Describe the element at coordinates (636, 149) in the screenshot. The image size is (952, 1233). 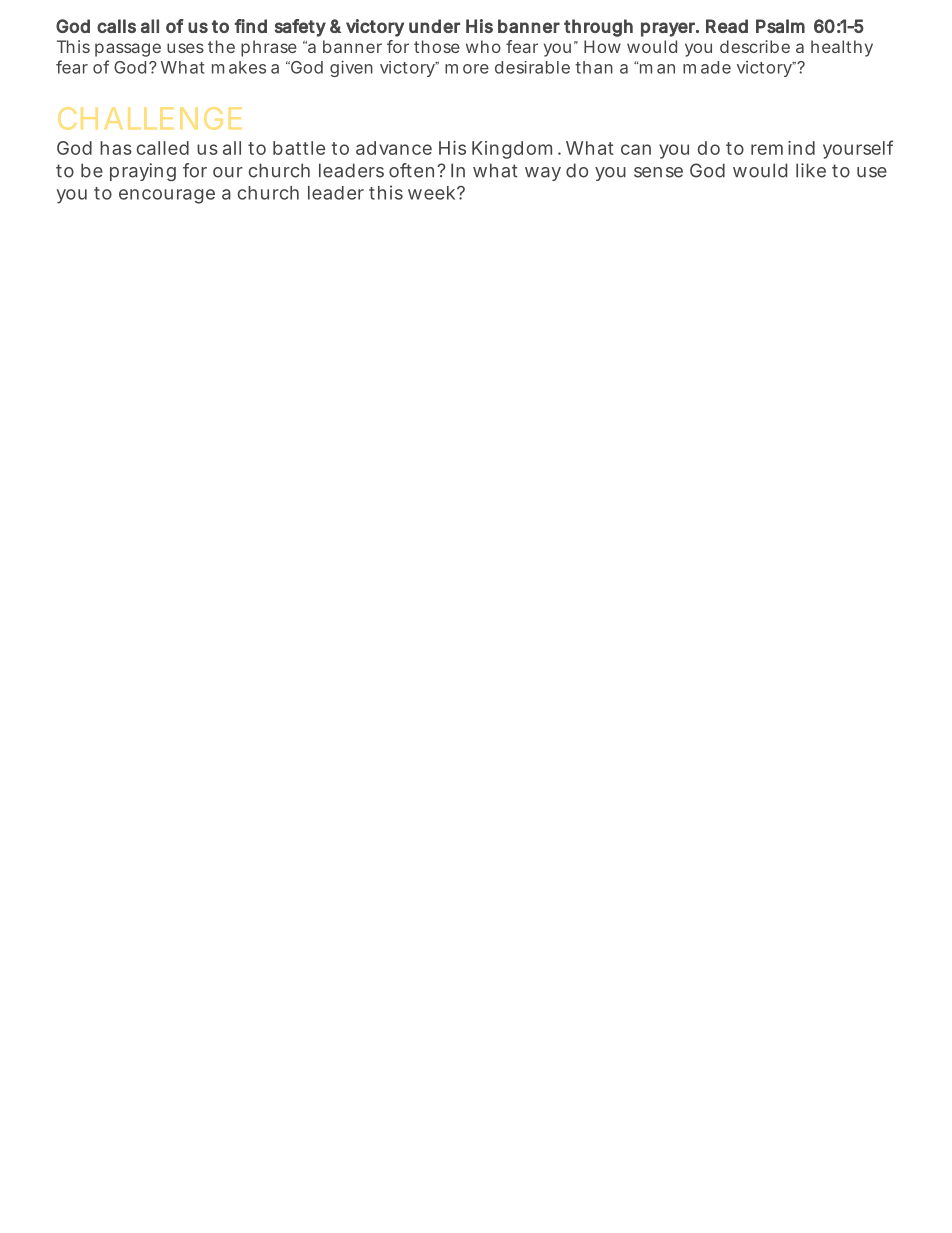
I see `can` at that location.
